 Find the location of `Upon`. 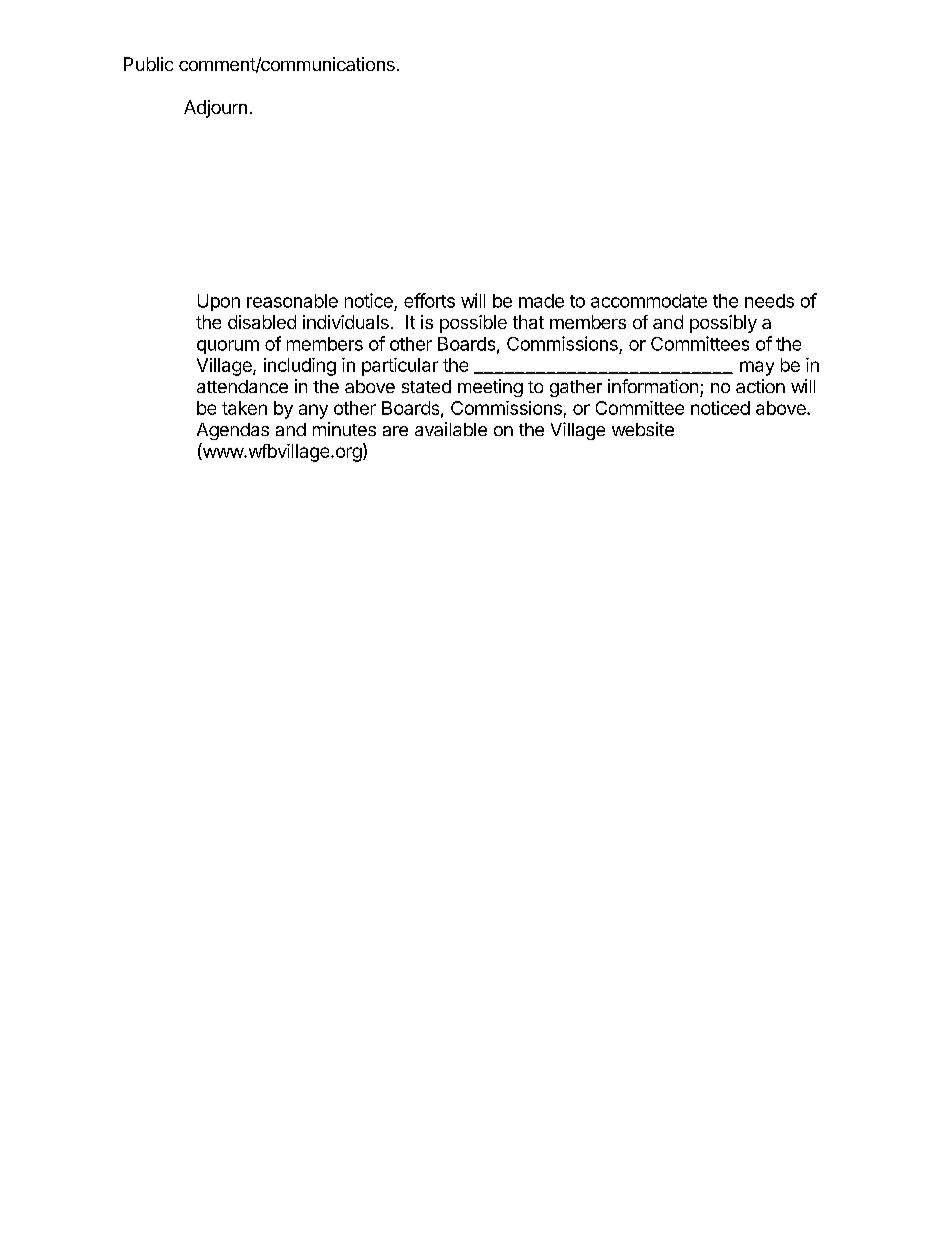

Upon is located at coordinates (219, 302).
